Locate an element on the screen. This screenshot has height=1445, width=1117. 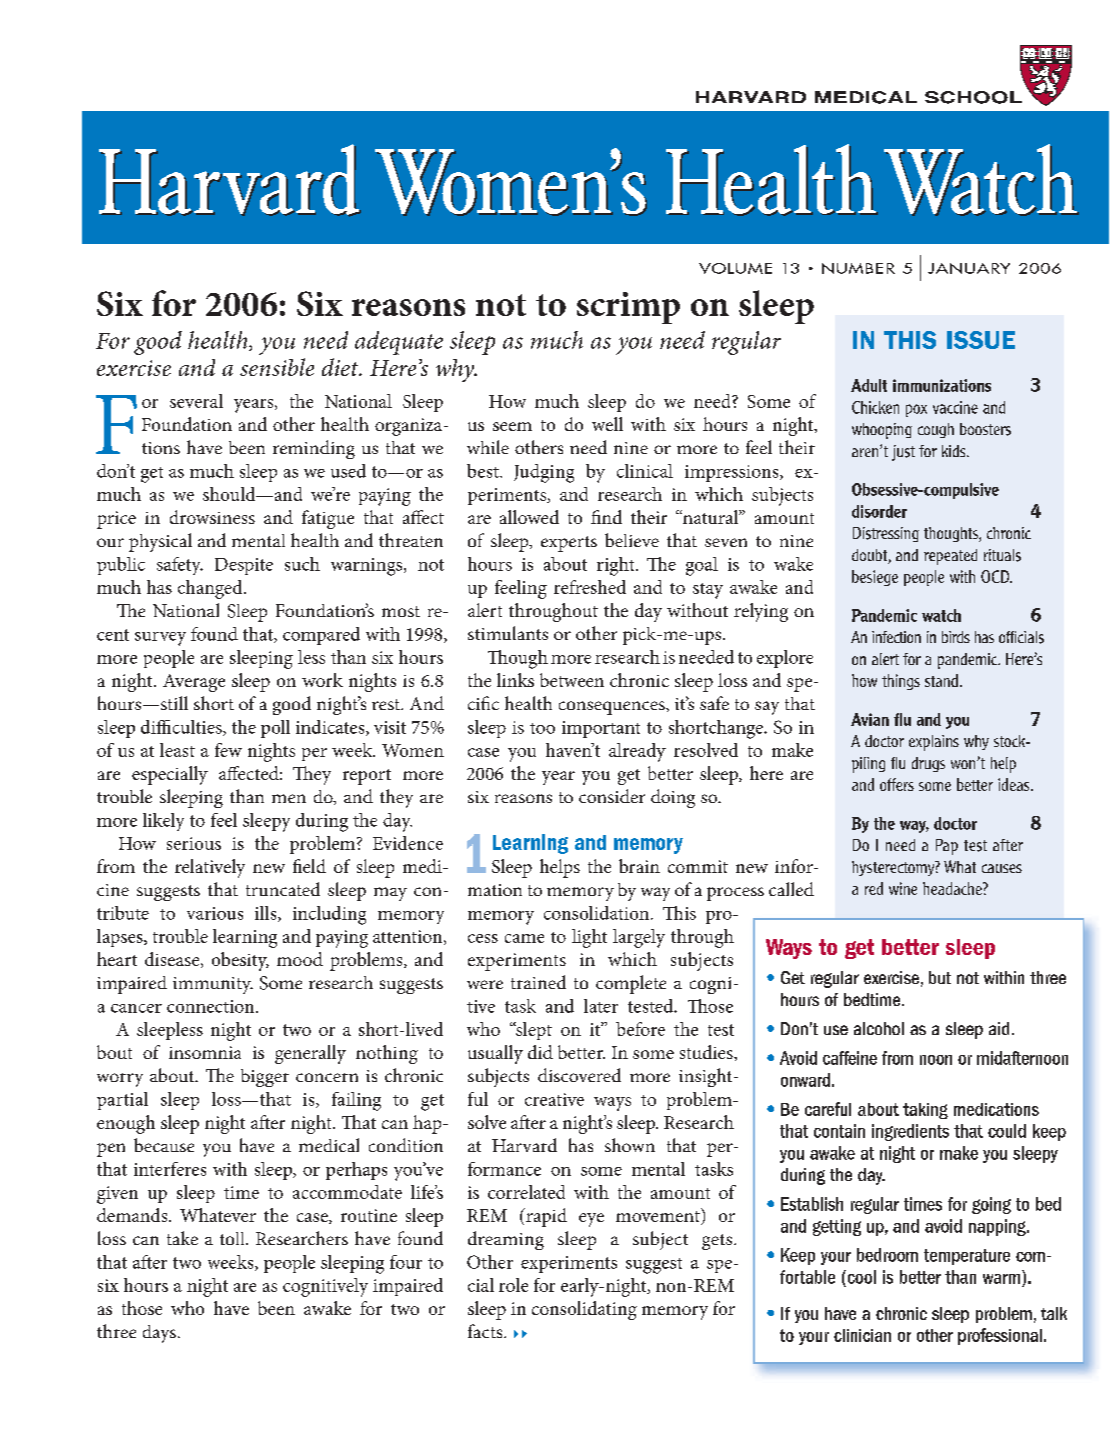
consolidating is located at coordinates (584, 1310).
